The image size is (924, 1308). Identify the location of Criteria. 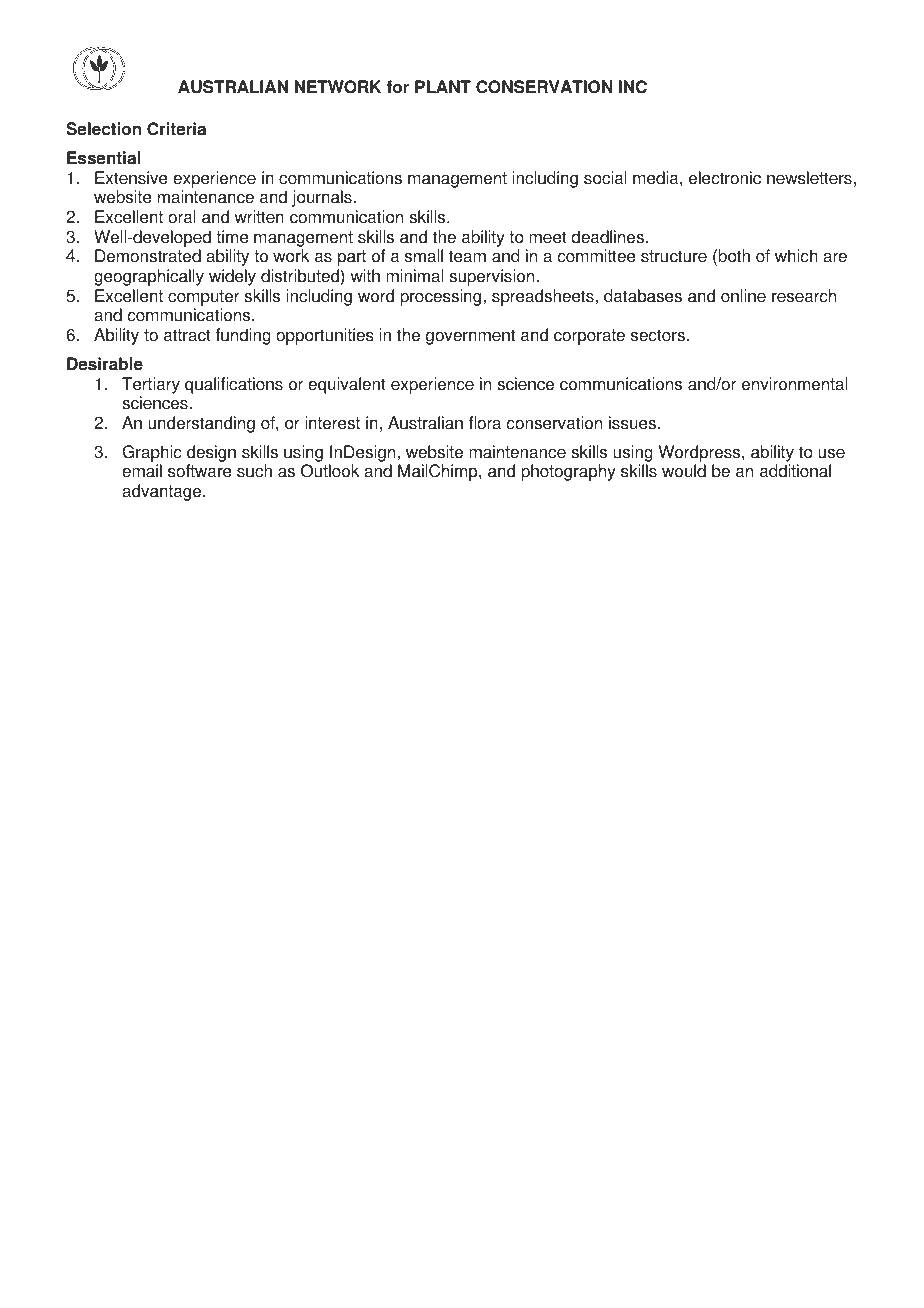
(176, 129).
